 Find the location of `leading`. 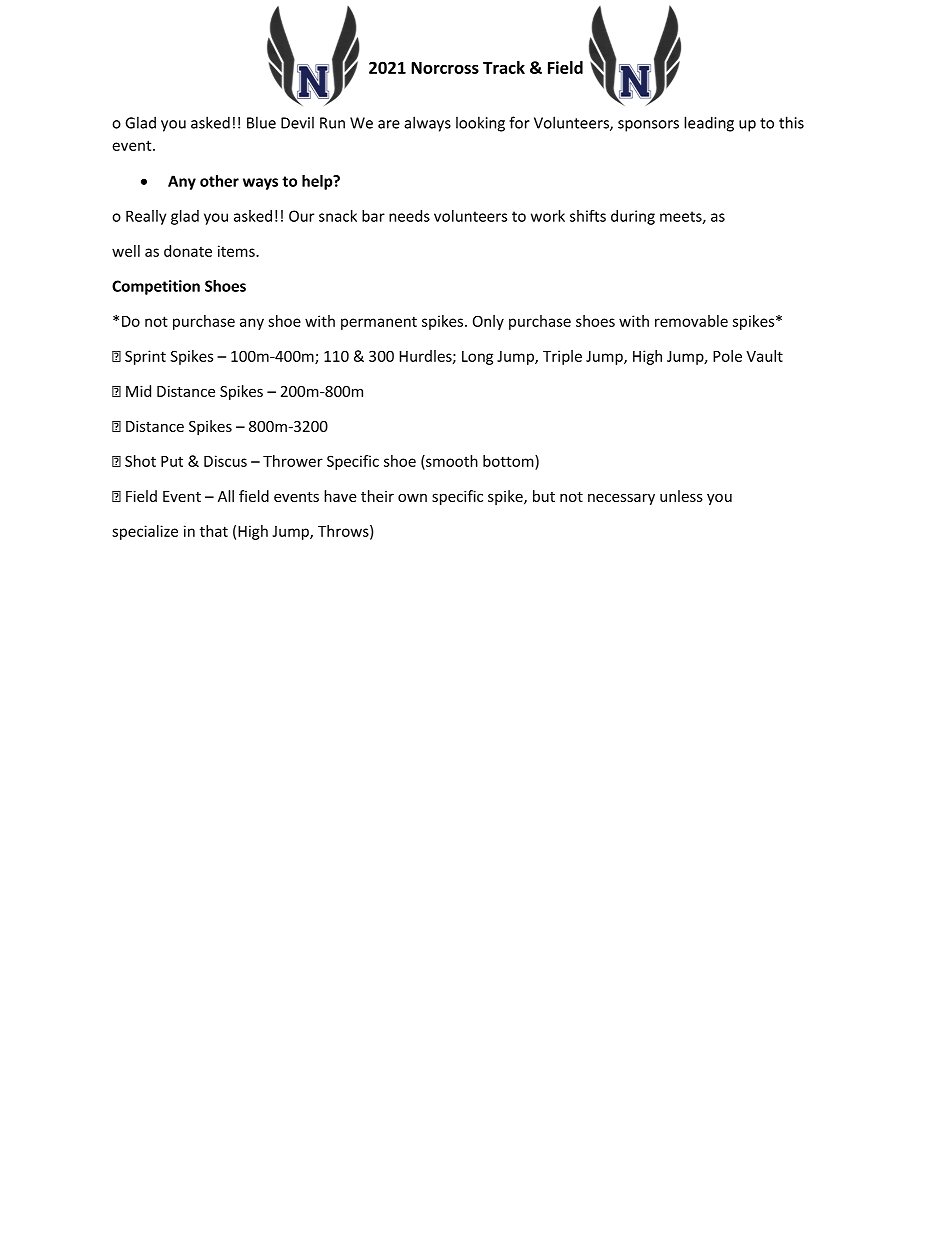

leading is located at coordinates (709, 124).
